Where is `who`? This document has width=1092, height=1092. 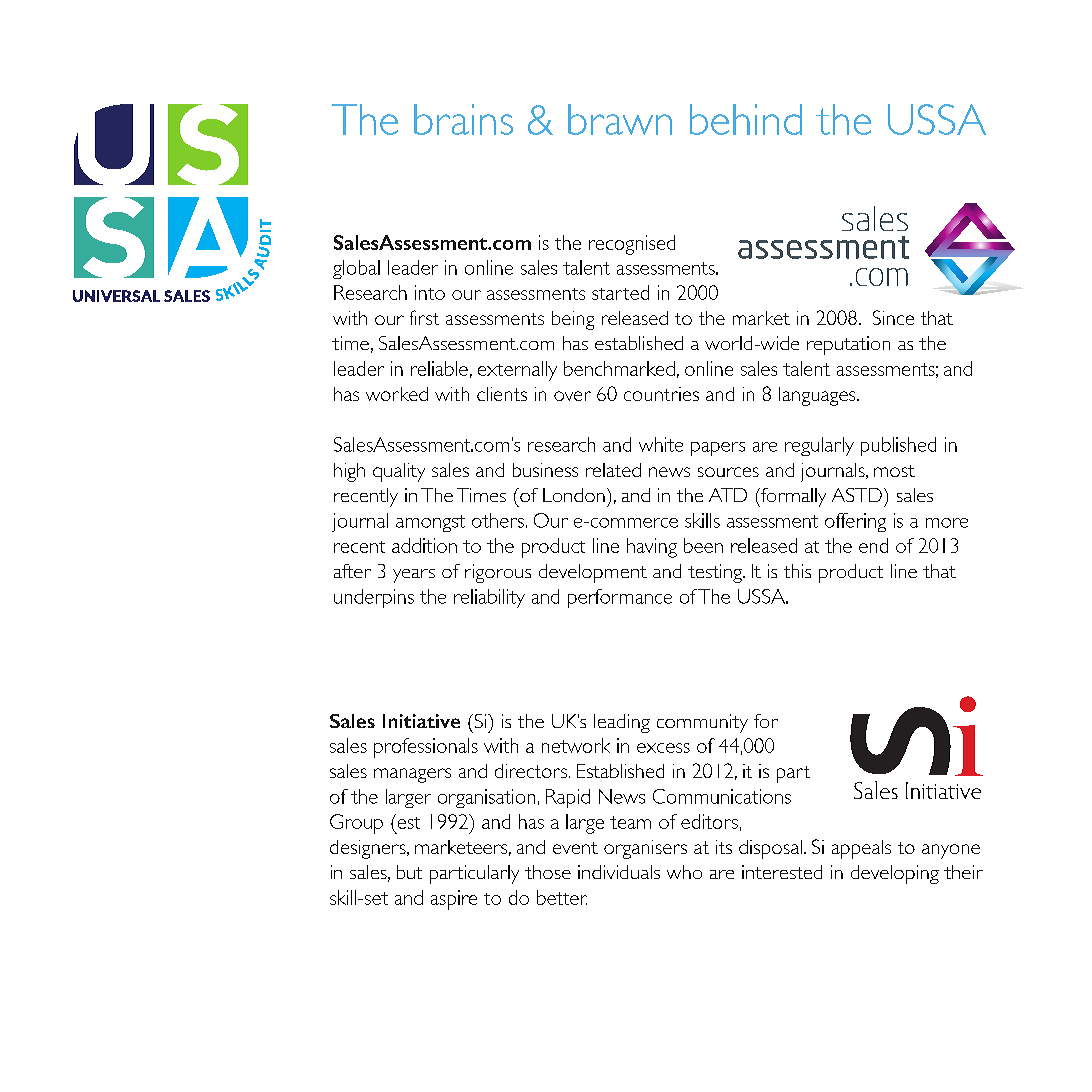 who is located at coordinates (684, 872).
